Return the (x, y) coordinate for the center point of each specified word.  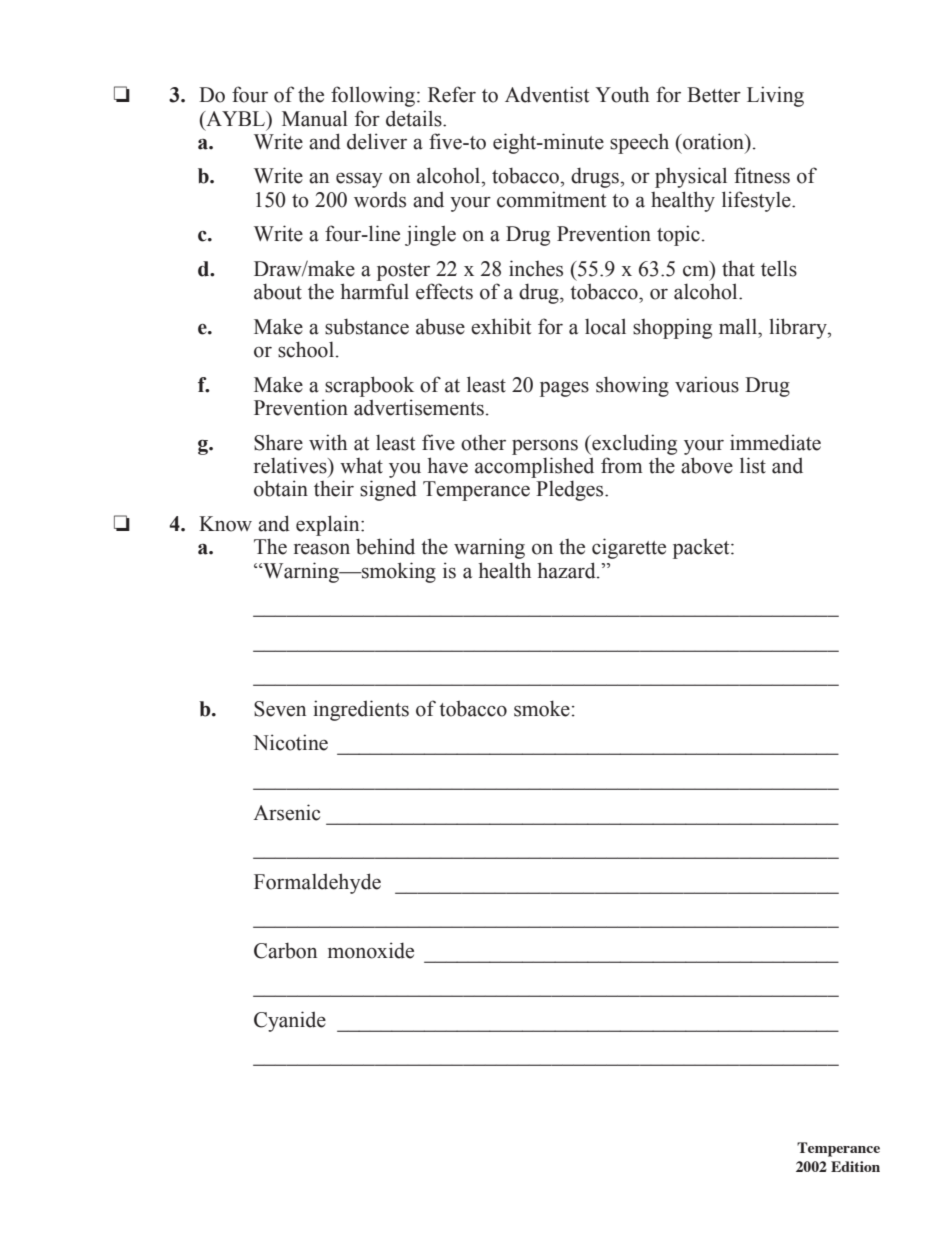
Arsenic (286, 812)
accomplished (534, 467)
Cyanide (290, 1021)
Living (775, 96)
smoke (542, 708)
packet (702, 549)
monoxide (371, 950)
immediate (775, 442)
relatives (291, 465)
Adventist (547, 94)
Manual (315, 118)
